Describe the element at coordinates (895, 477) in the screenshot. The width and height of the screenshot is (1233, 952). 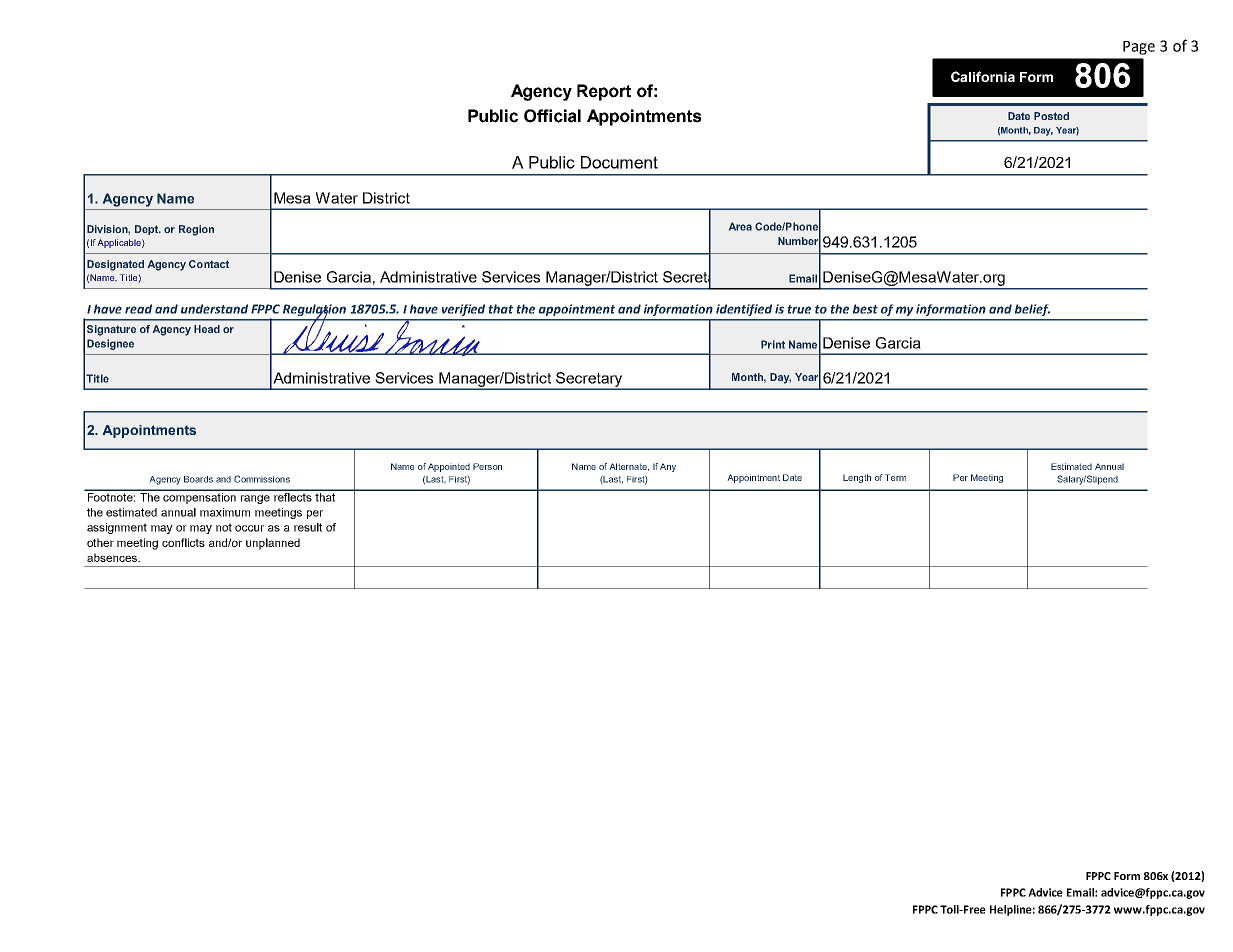
I see `Term` at that location.
